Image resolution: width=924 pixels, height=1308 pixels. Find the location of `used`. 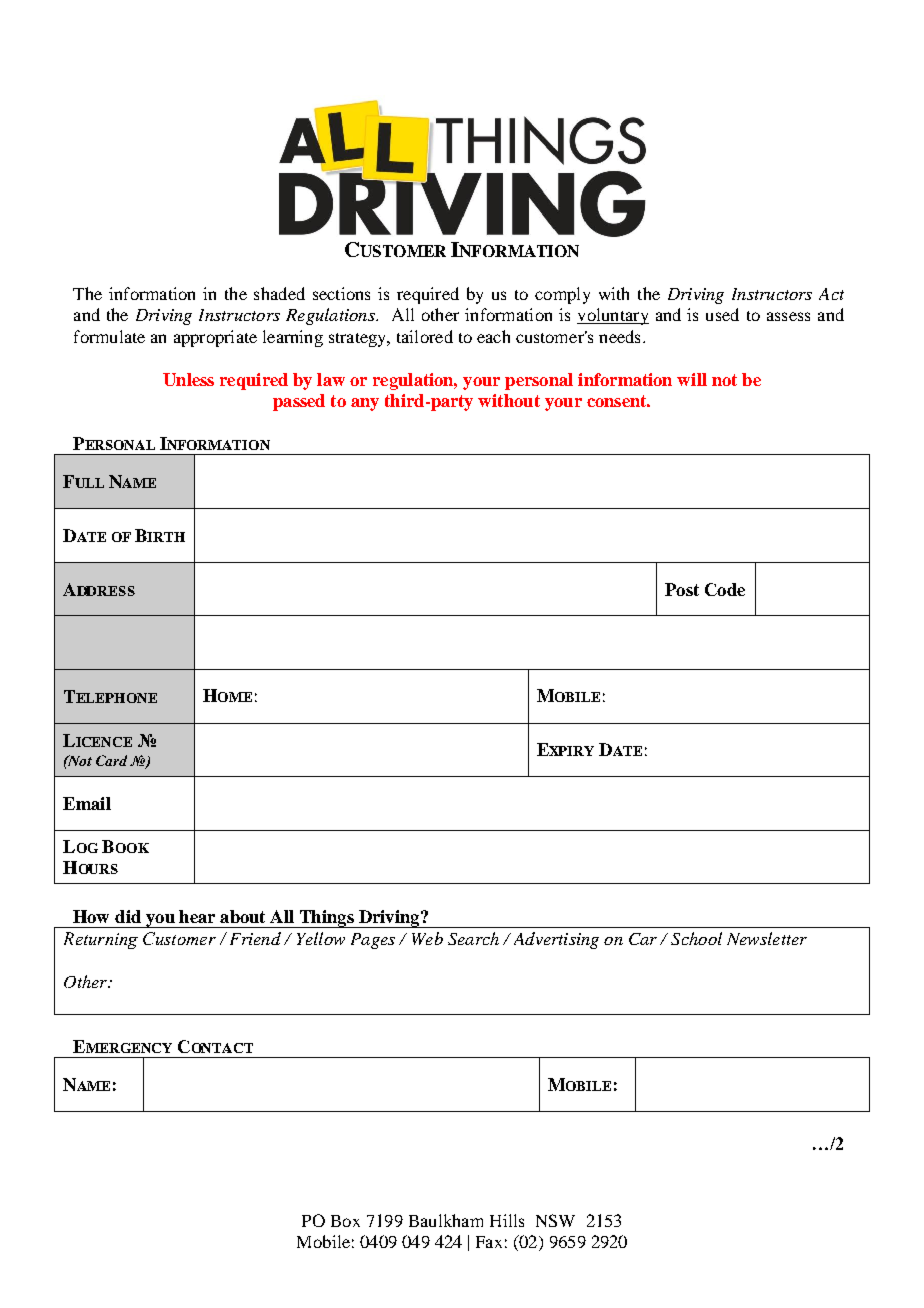

used is located at coordinates (722, 314).
